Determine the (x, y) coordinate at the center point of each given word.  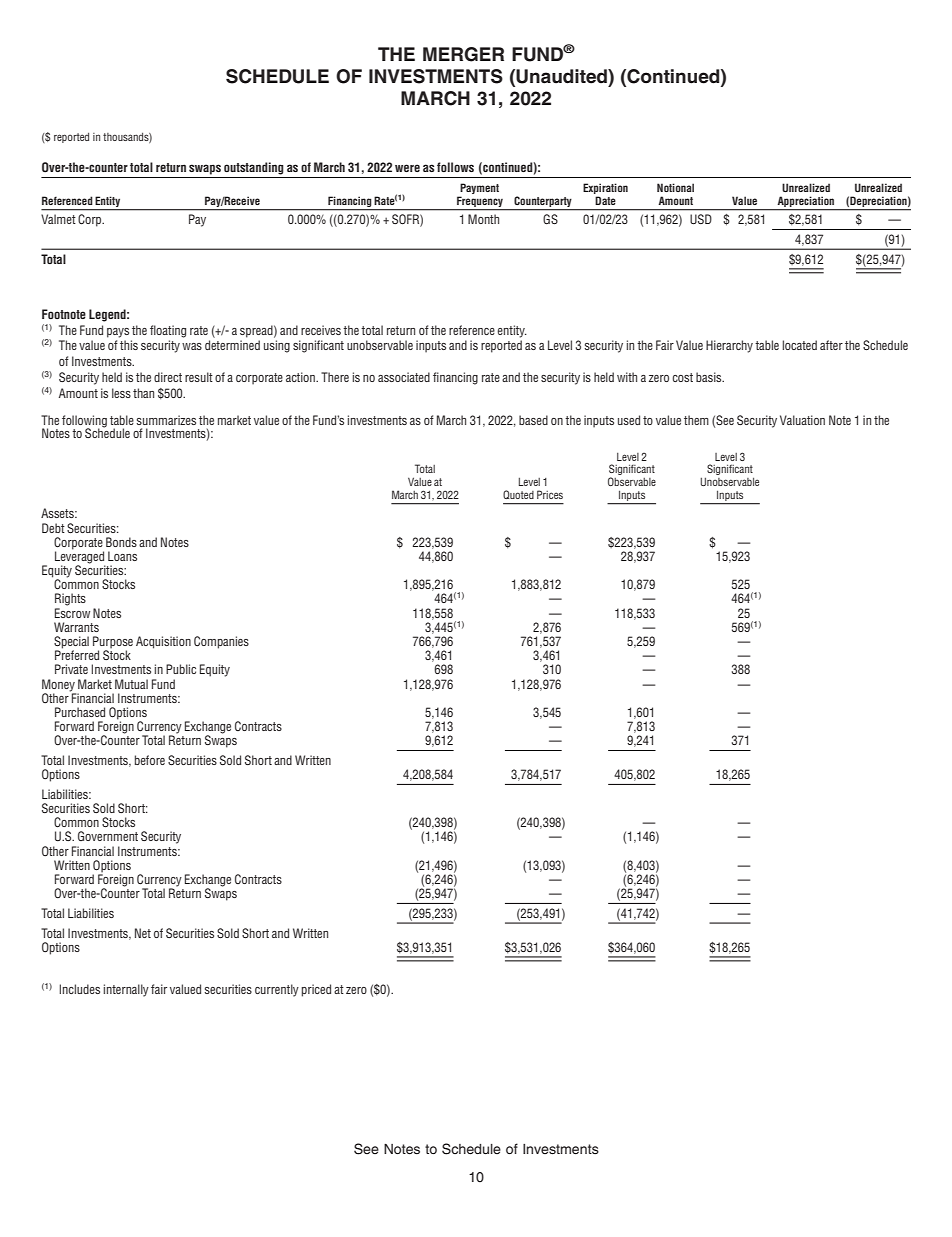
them (696, 420)
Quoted (518, 494)
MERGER (463, 54)
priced (316, 990)
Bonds (121, 542)
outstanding (254, 168)
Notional (675, 187)
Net (143, 933)
